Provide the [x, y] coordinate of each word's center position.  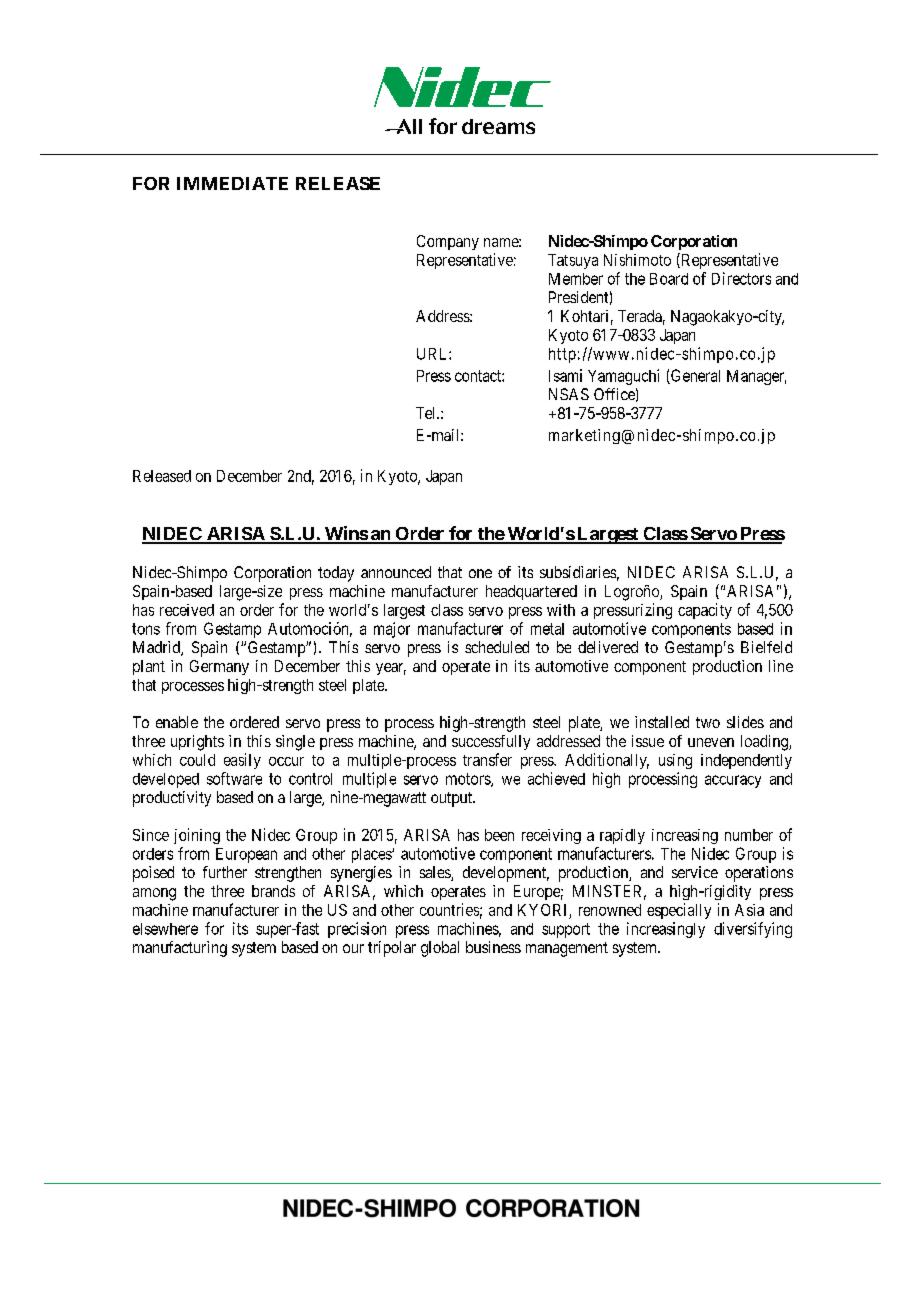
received [187, 610]
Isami [565, 375]
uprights [197, 743]
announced [396, 572]
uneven [711, 742]
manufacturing [180, 949]
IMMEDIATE [232, 183]
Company [448, 242]
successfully [491, 742]
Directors [741, 278]
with [561, 610]
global [440, 949]
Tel [427, 413]
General [694, 376]
